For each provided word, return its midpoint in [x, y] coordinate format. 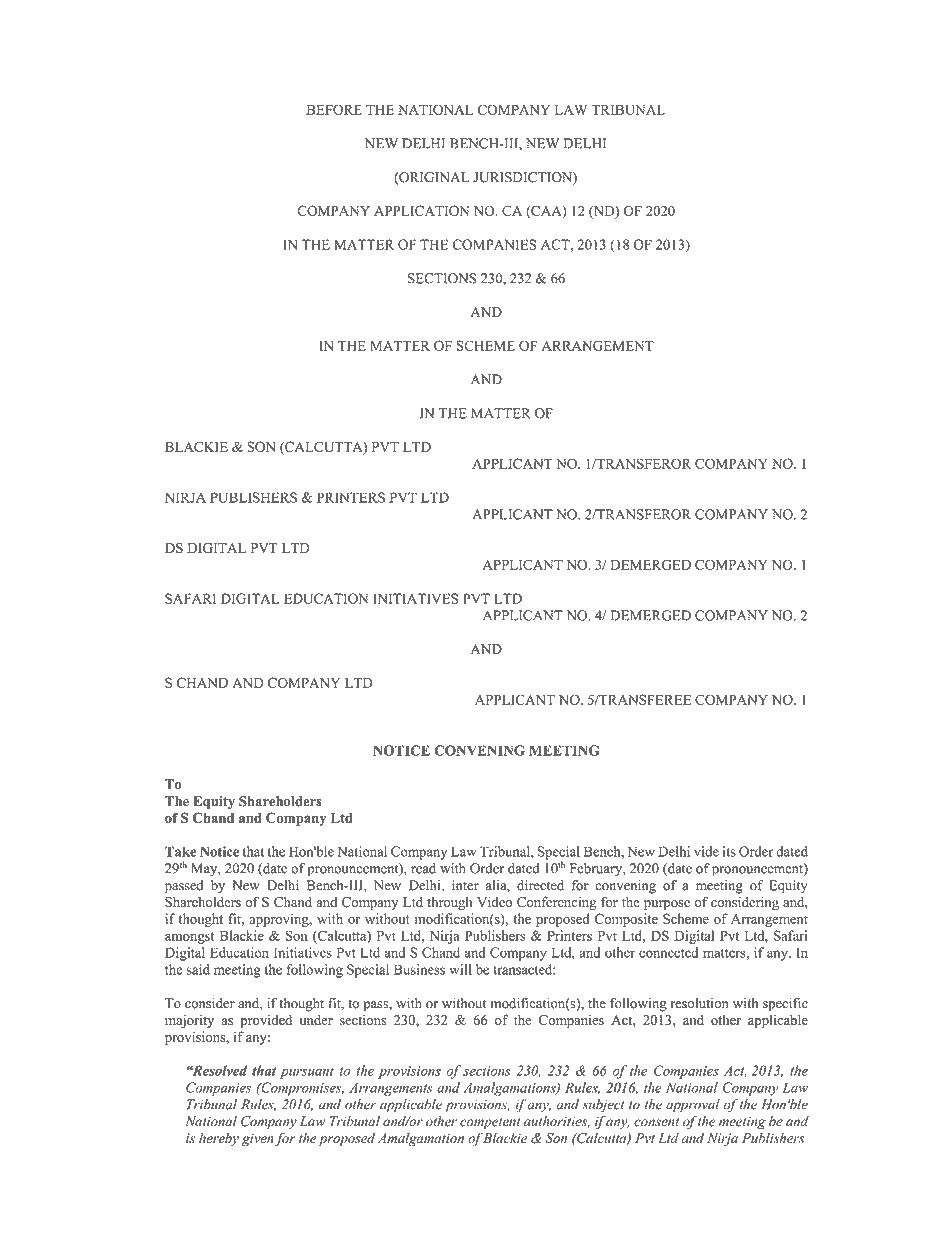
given [258, 1139]
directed [540, 885]
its [729, 851]
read [423, 868]
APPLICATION [421, 210]
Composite [626, 920]
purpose [667, 905]
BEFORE [334, 109]
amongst [190, 938]
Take [180, 851]
